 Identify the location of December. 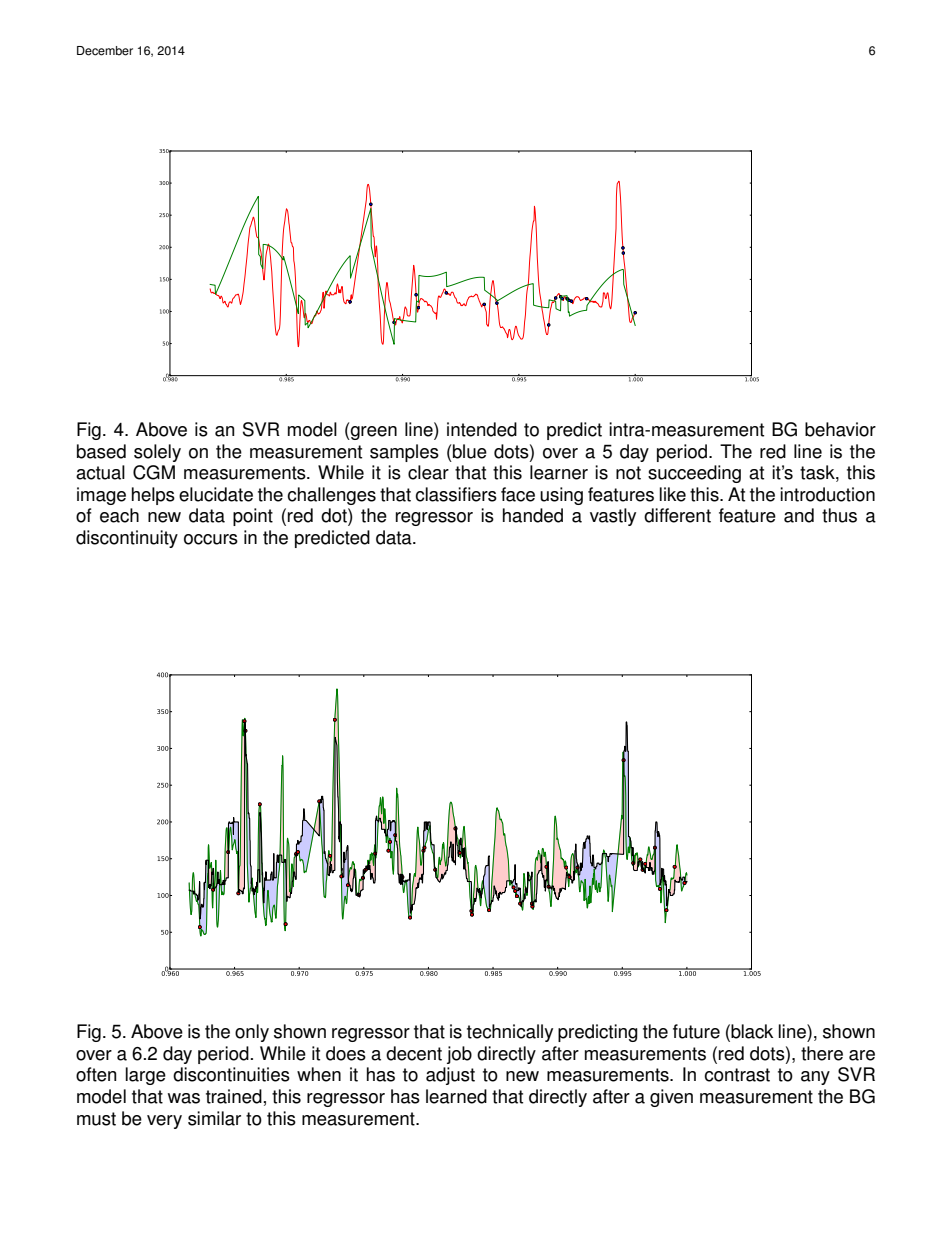
(105, 51).
